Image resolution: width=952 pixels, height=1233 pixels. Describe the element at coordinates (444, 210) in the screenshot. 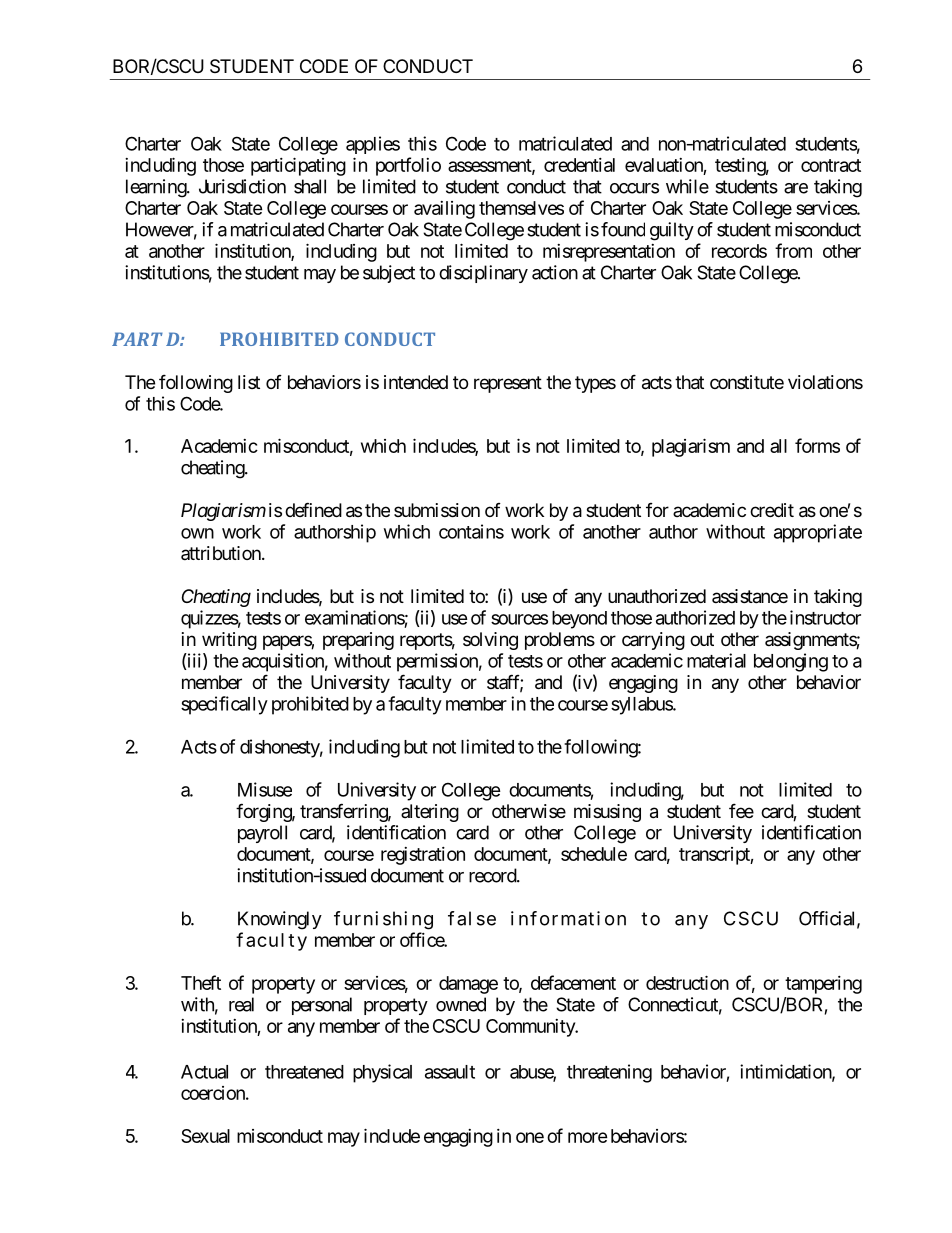

I see `availing` at that location.
